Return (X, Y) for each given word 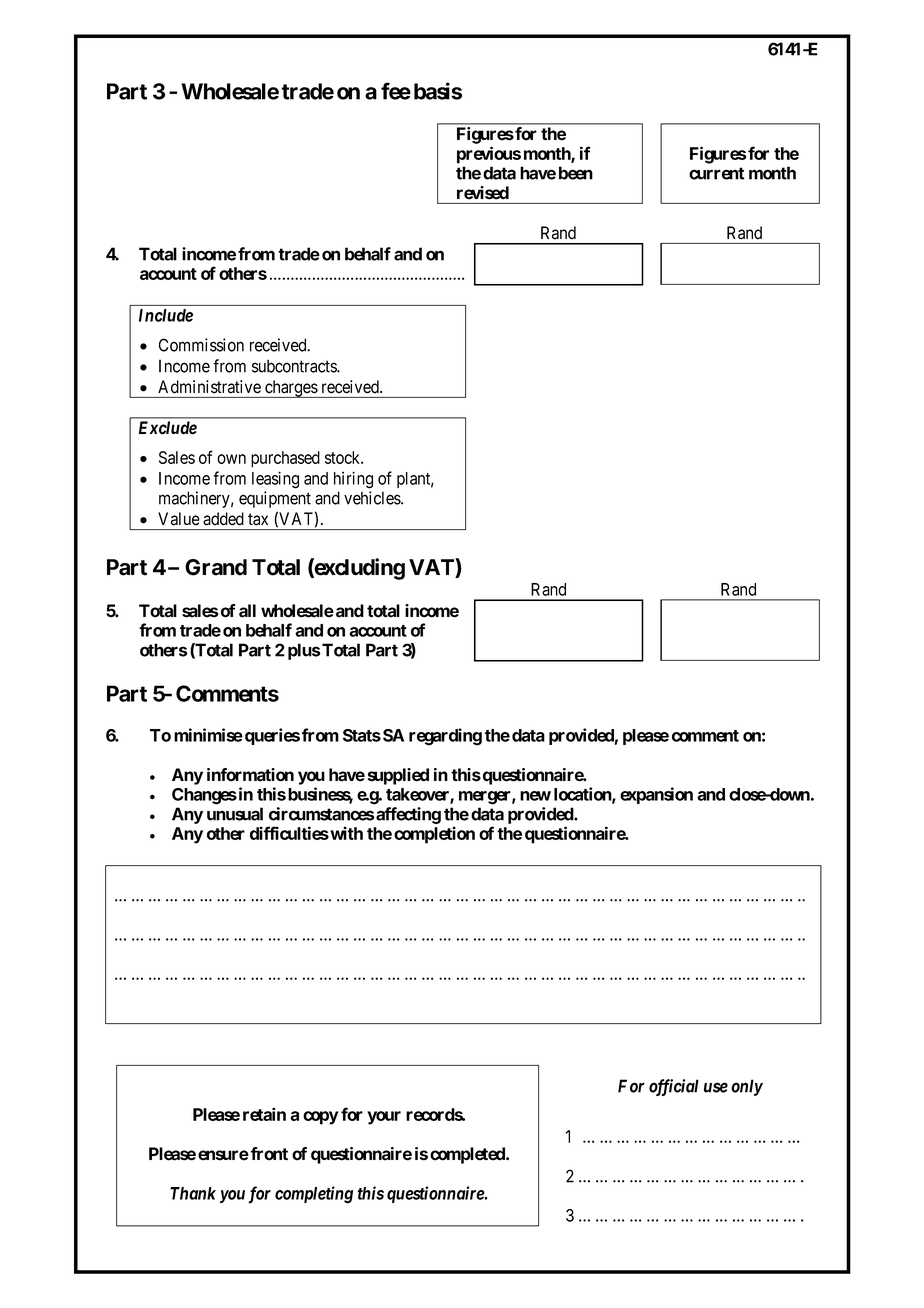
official (674, 1087)
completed (468, 1155)
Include (166, 315)
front (269, 1154)
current (716, 173)
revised (483, 192)
